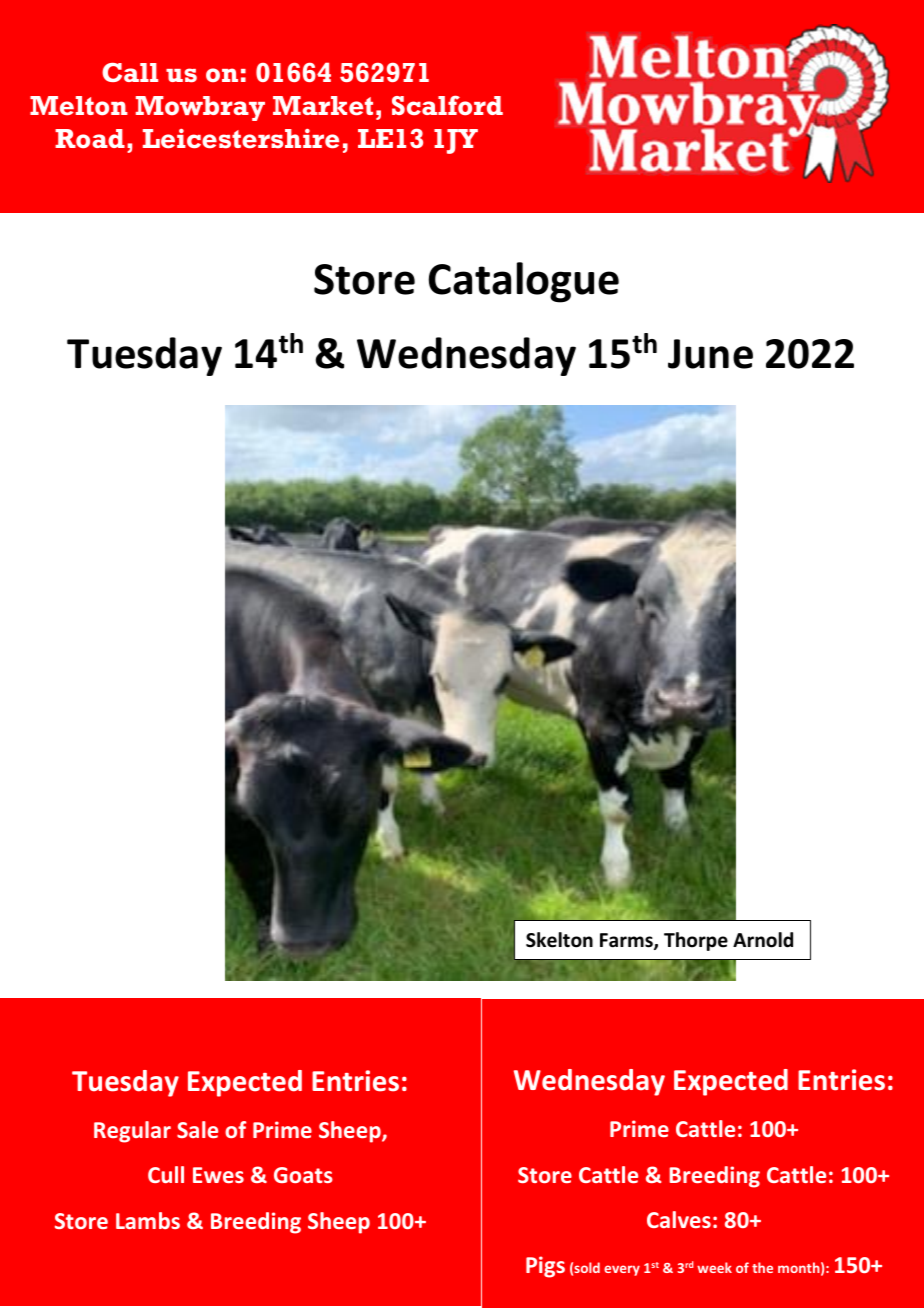  I want to click on Regular, so click(132, 1132).
